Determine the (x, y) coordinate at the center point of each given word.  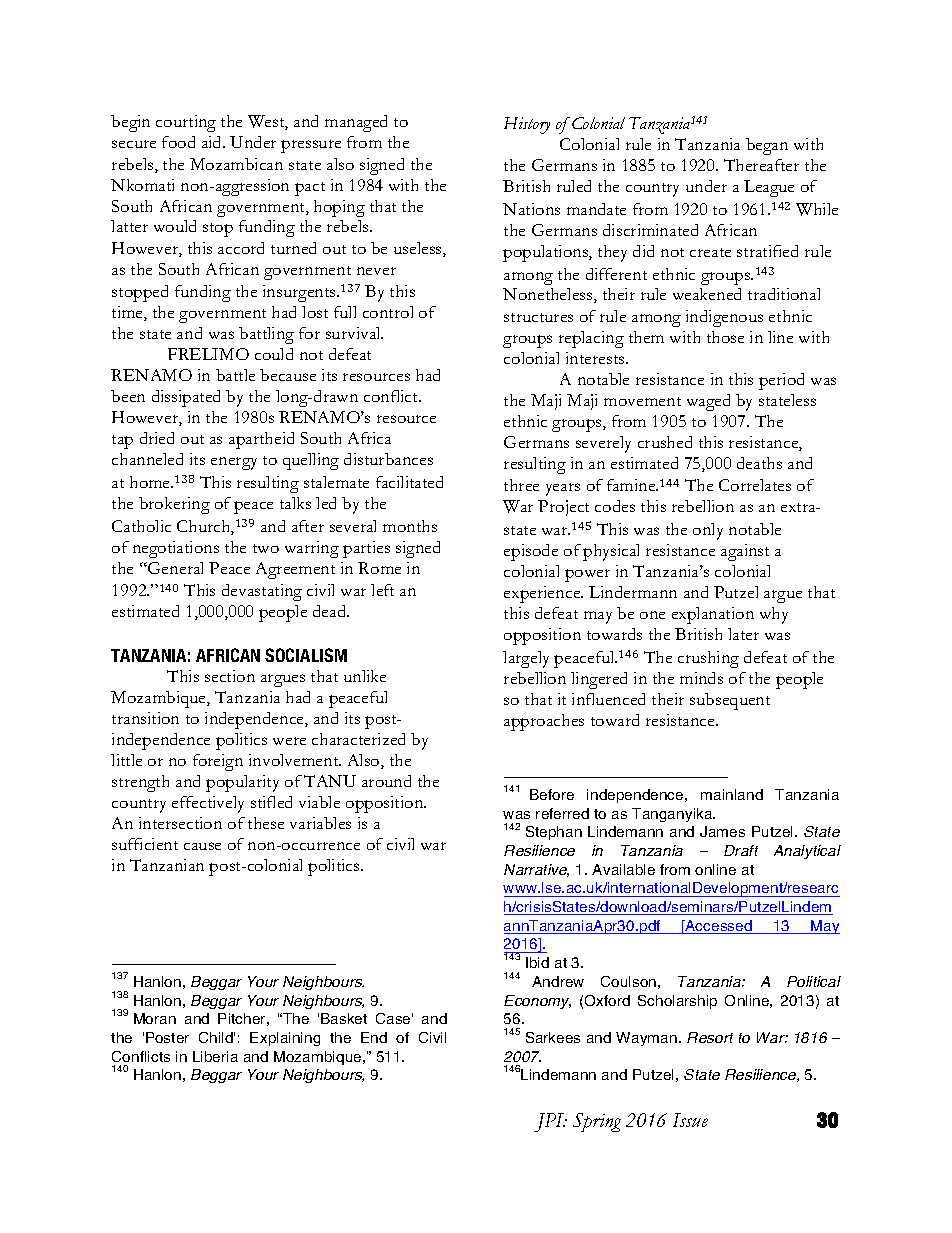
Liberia (215, 1056)
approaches (544, 722)
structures (538, 317)
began (767, 146)
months (410, 526)
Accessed (718, 927)
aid (213, 142)
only (708, 531)
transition (145, 718)
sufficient (145, 844)
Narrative (536, 870)
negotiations (176, 549)
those (725, 337)
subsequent (730, 701)
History (527, 125)
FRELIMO (208, 354)
